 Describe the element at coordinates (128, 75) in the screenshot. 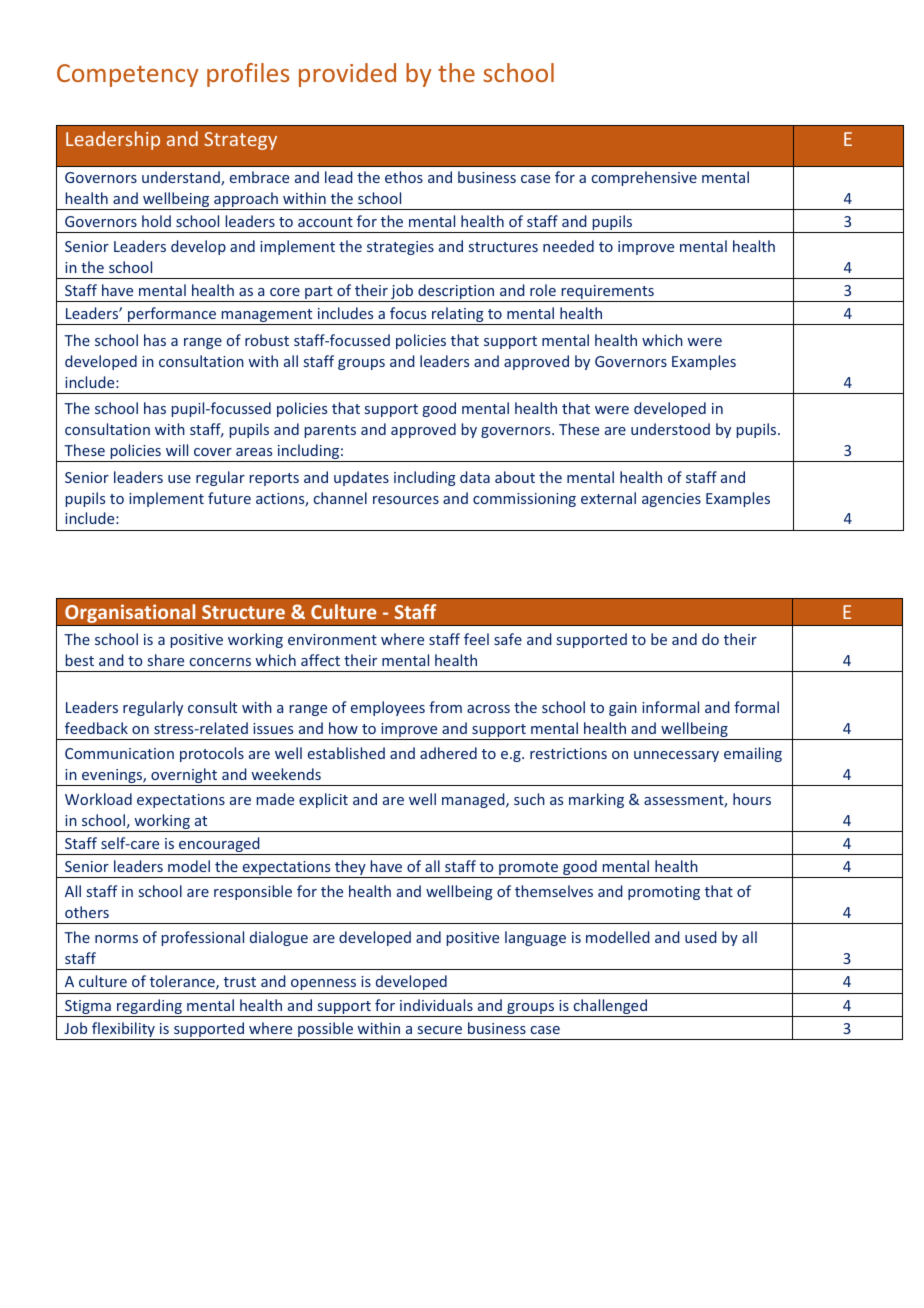

I see `Competency` at that location.
